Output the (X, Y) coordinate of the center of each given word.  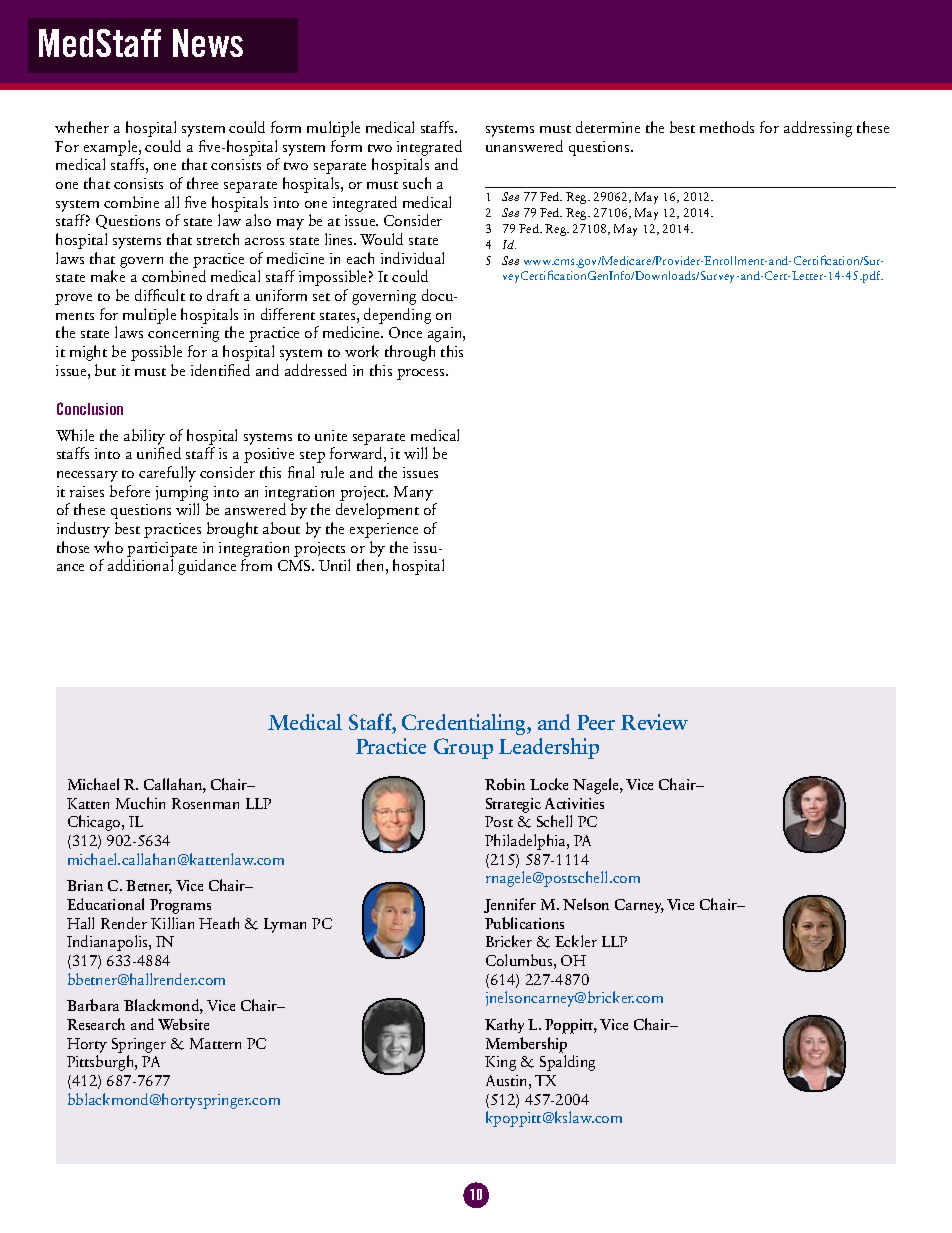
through (410, 353)
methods (727, 127)
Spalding (567, 1063)
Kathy (504, 1025)
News (208, 43)
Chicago (95, 823)
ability (144, 437)
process (422, 374)
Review (654, 722)
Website (183, 1024)
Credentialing (465, 724)
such (417, 183)
